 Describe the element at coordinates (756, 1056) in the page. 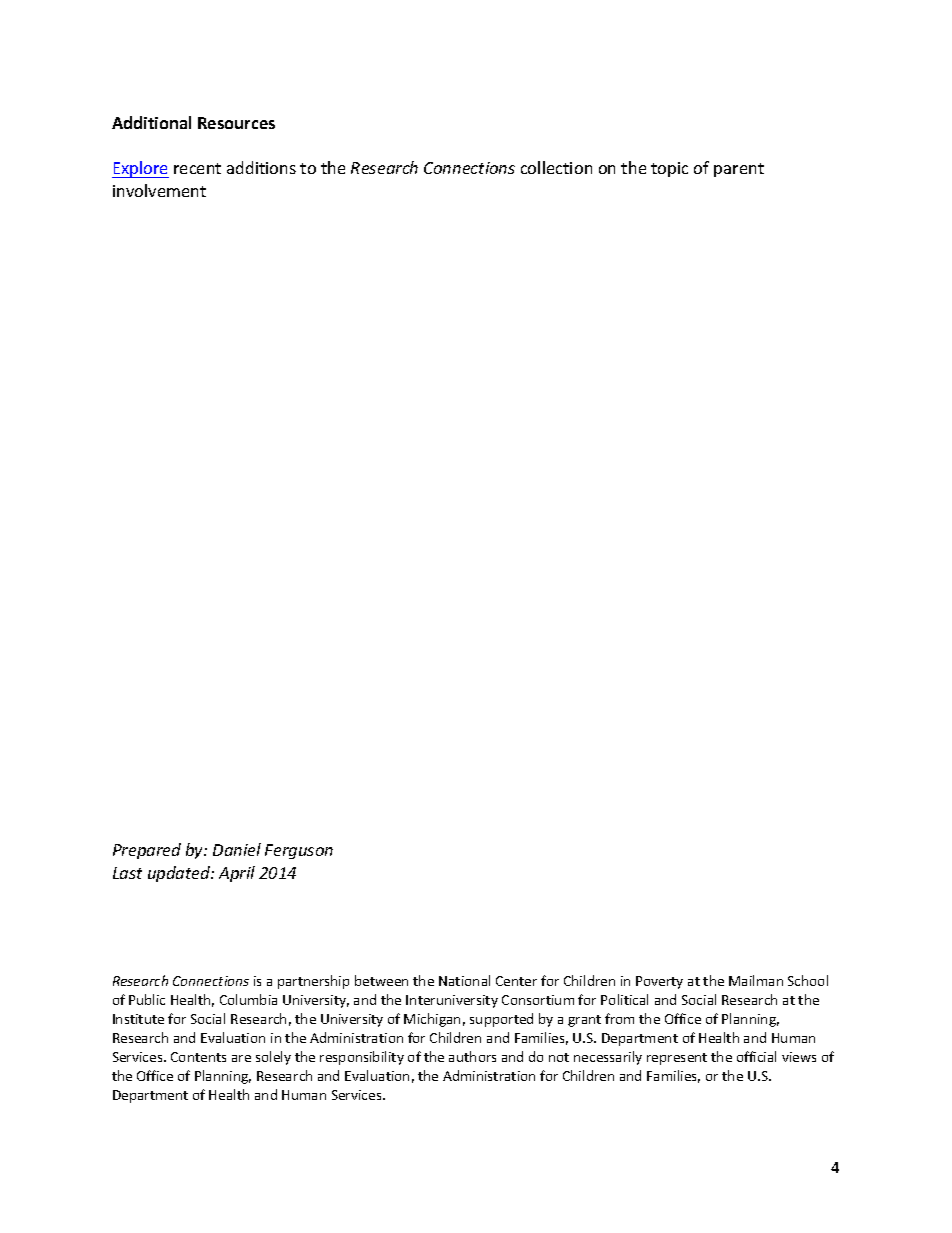

I see `official` at that location.
